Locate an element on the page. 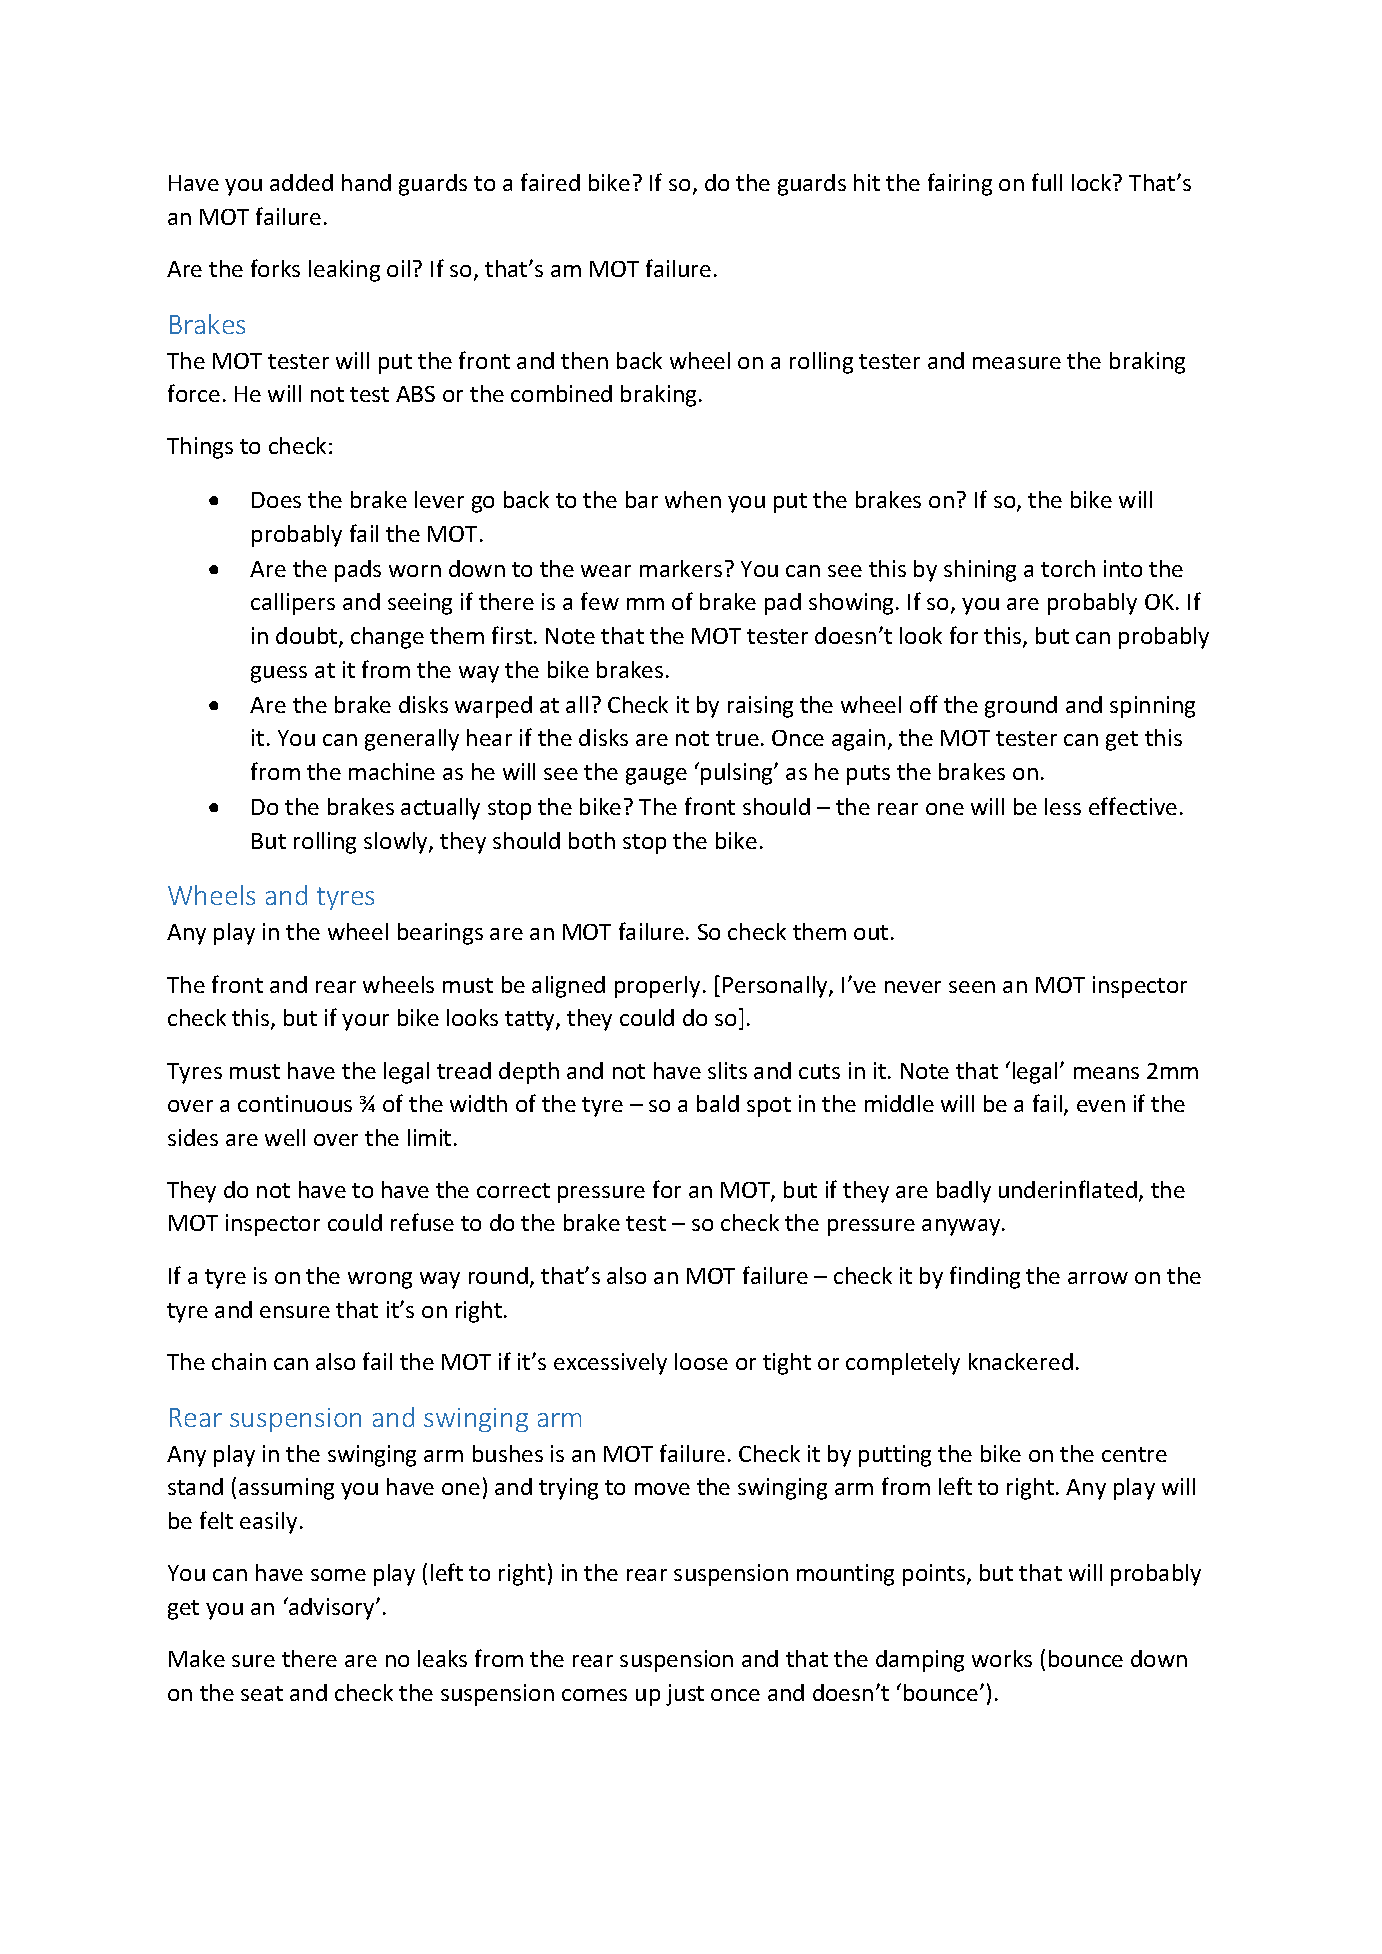  seen is located at coordinates (972, 987).
